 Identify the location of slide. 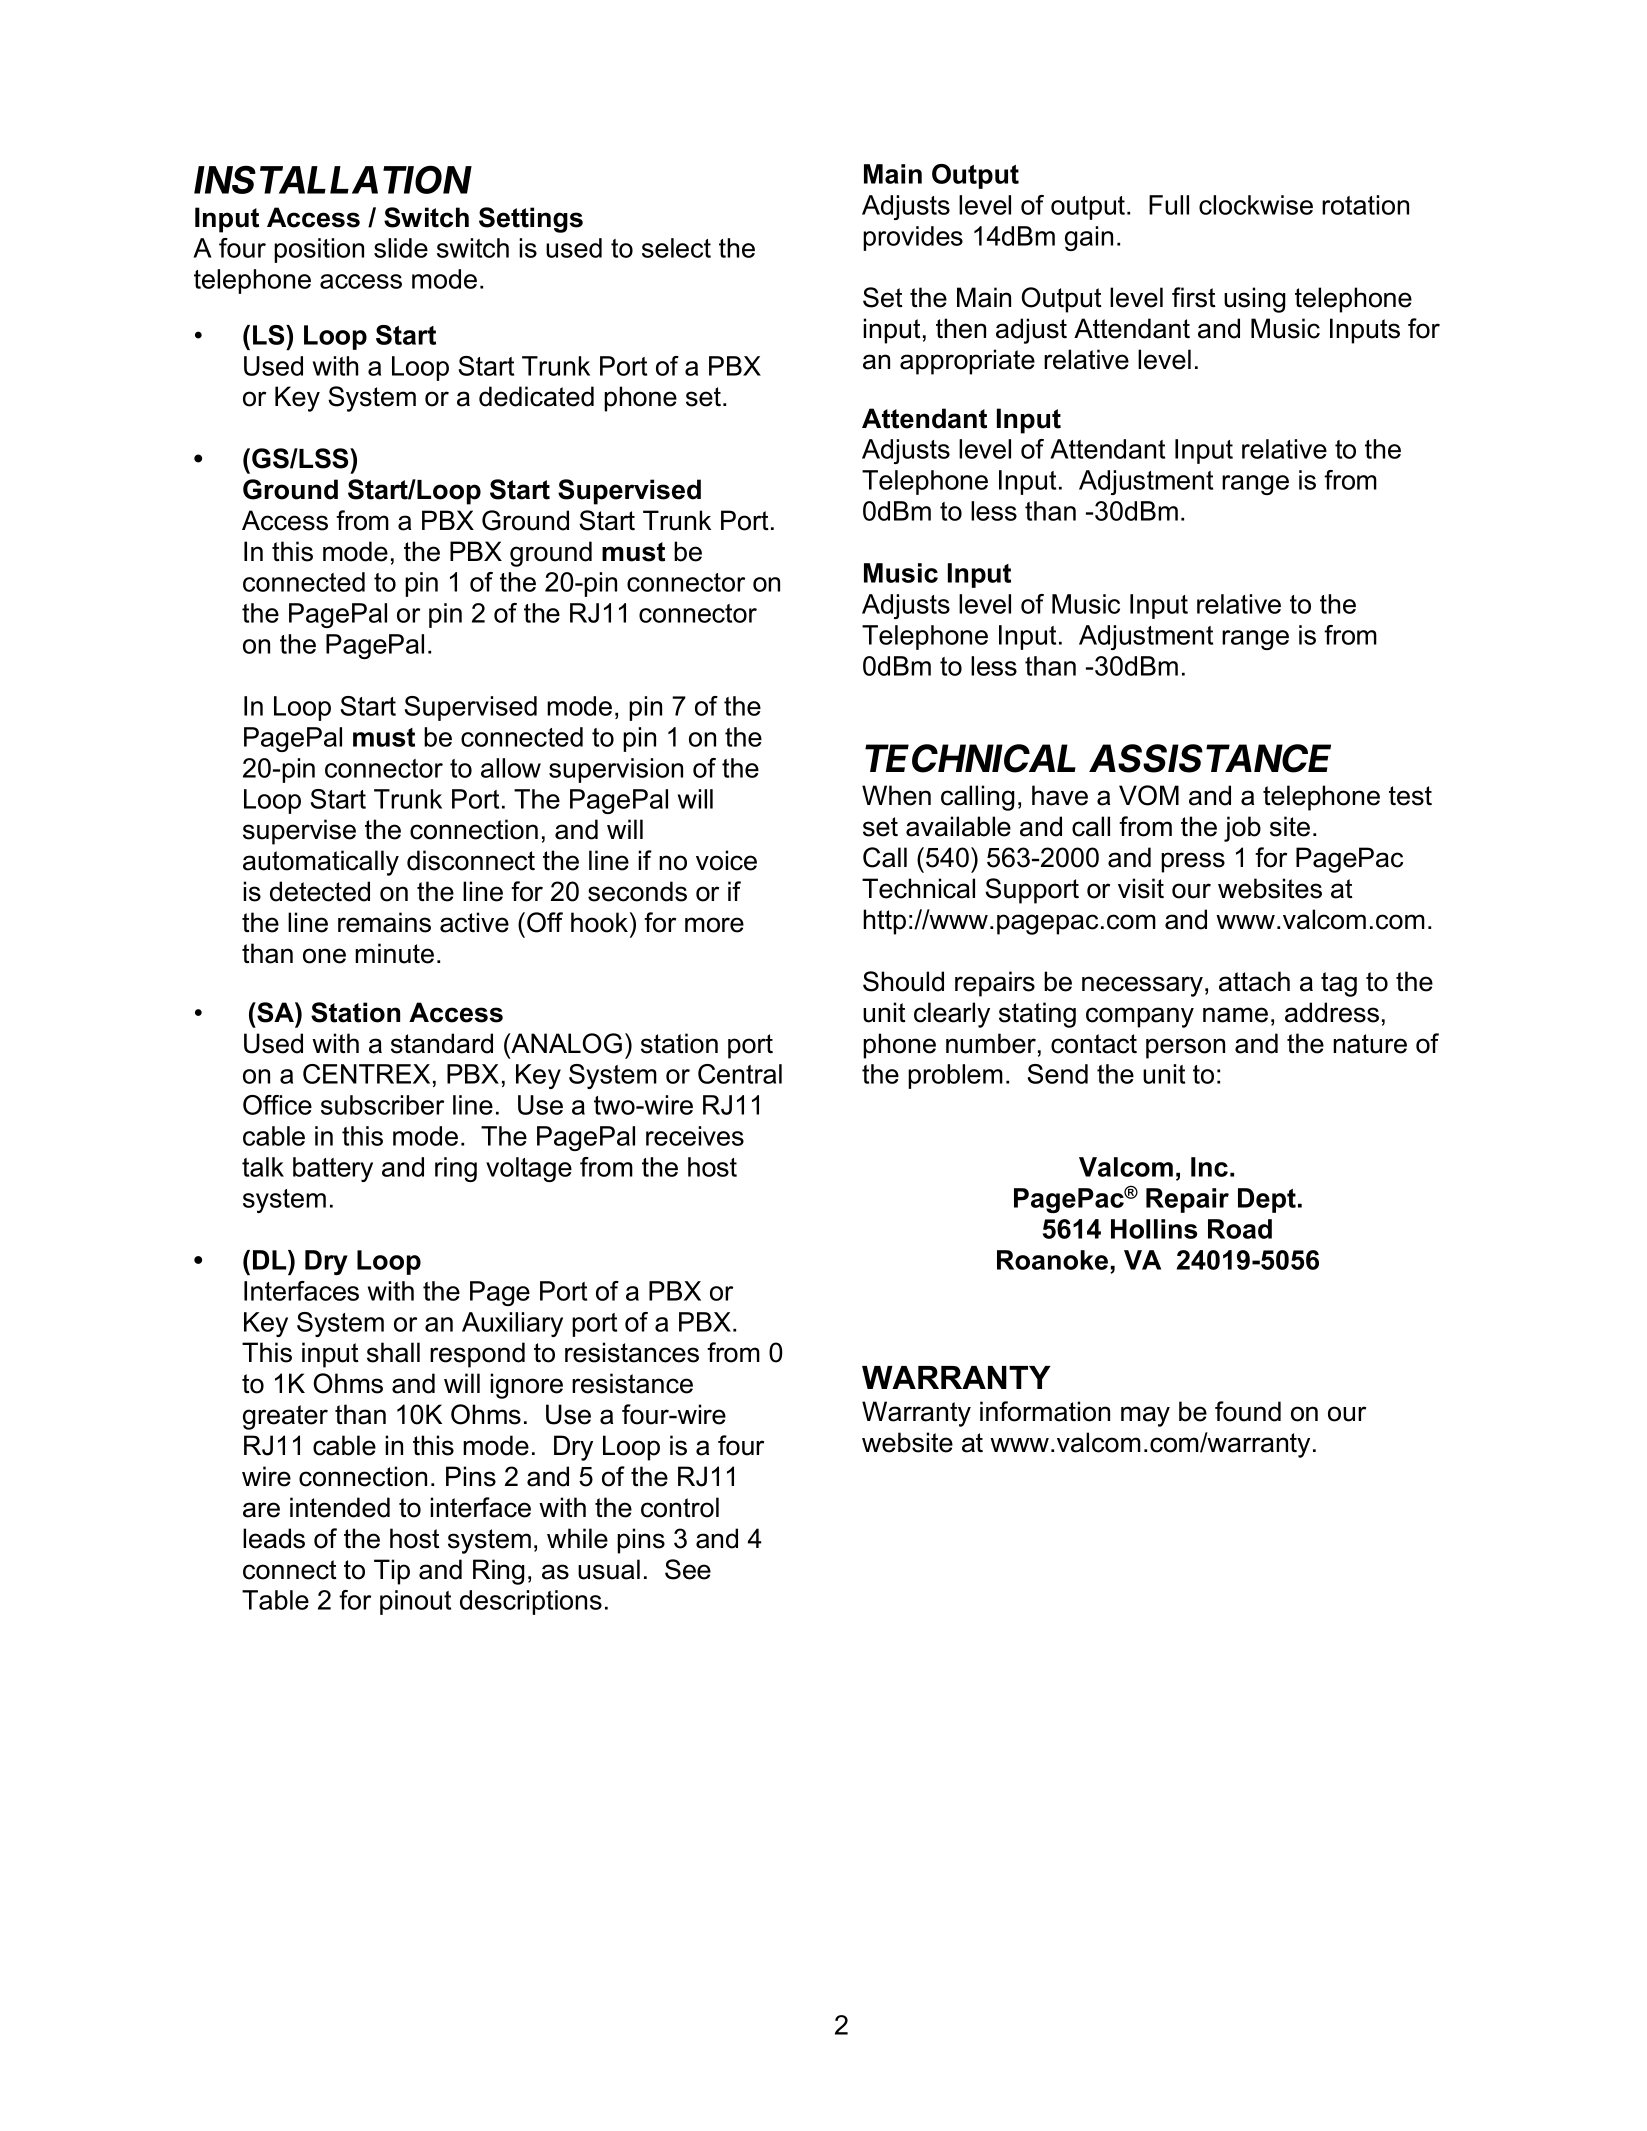
(401, 248).
